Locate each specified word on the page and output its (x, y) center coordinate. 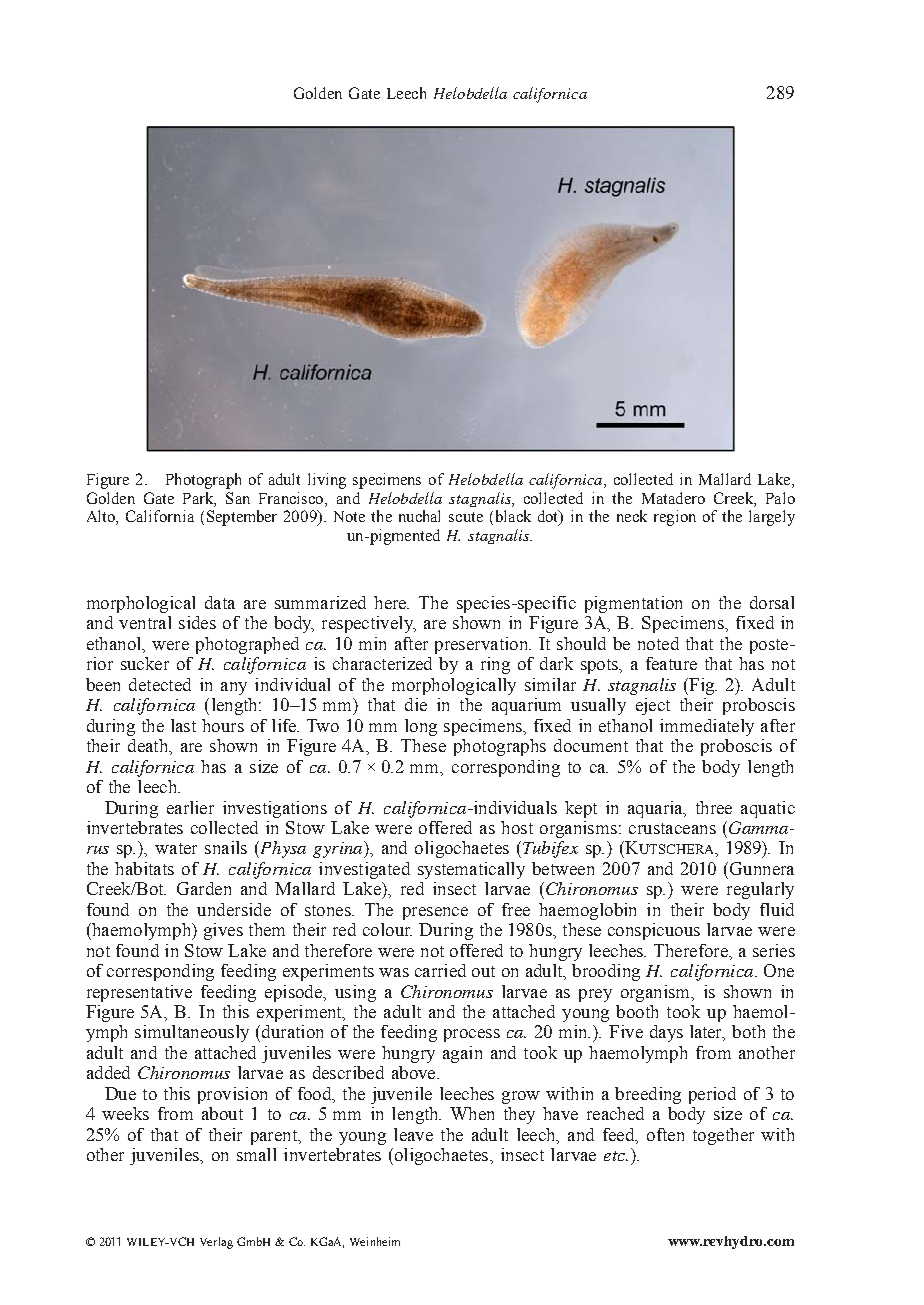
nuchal (419, 516)
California (160, 516)
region (675, 518)
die (416, 704)
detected (160, 684)
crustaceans (672, 828)
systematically (471, 870)
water (176, 848)
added (108, 1072)
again (462, 1054)
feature (671, 663)
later (707, 1033)
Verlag (216, 1243)
